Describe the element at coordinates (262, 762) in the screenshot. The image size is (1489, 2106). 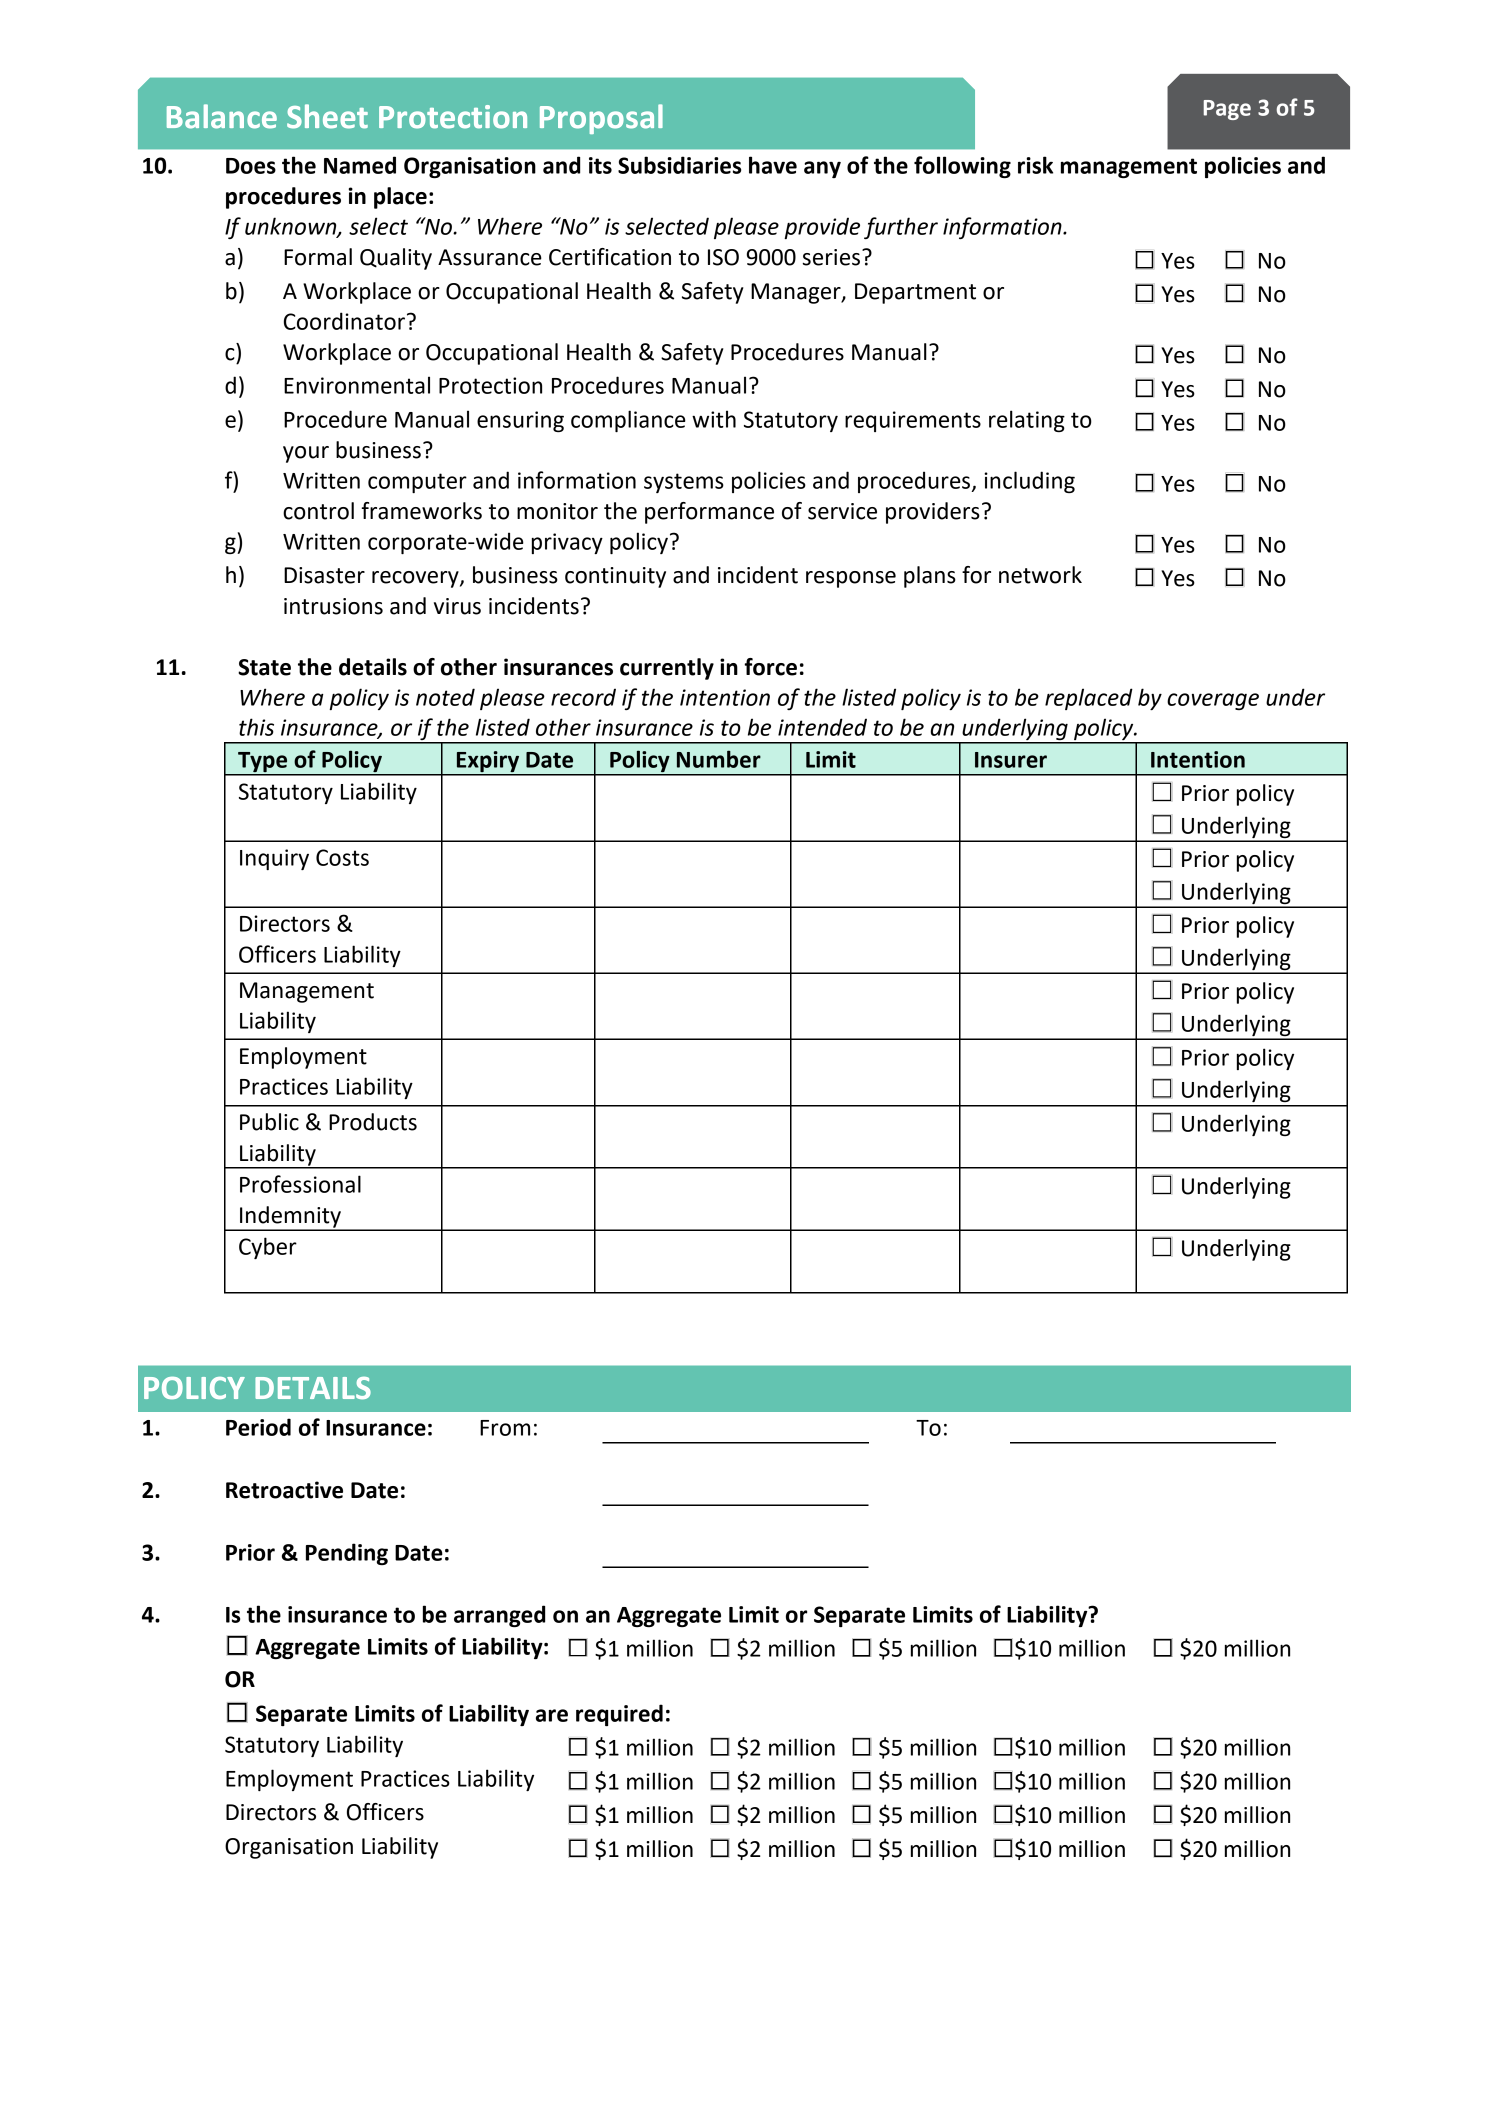
I see `Type` at that location.
